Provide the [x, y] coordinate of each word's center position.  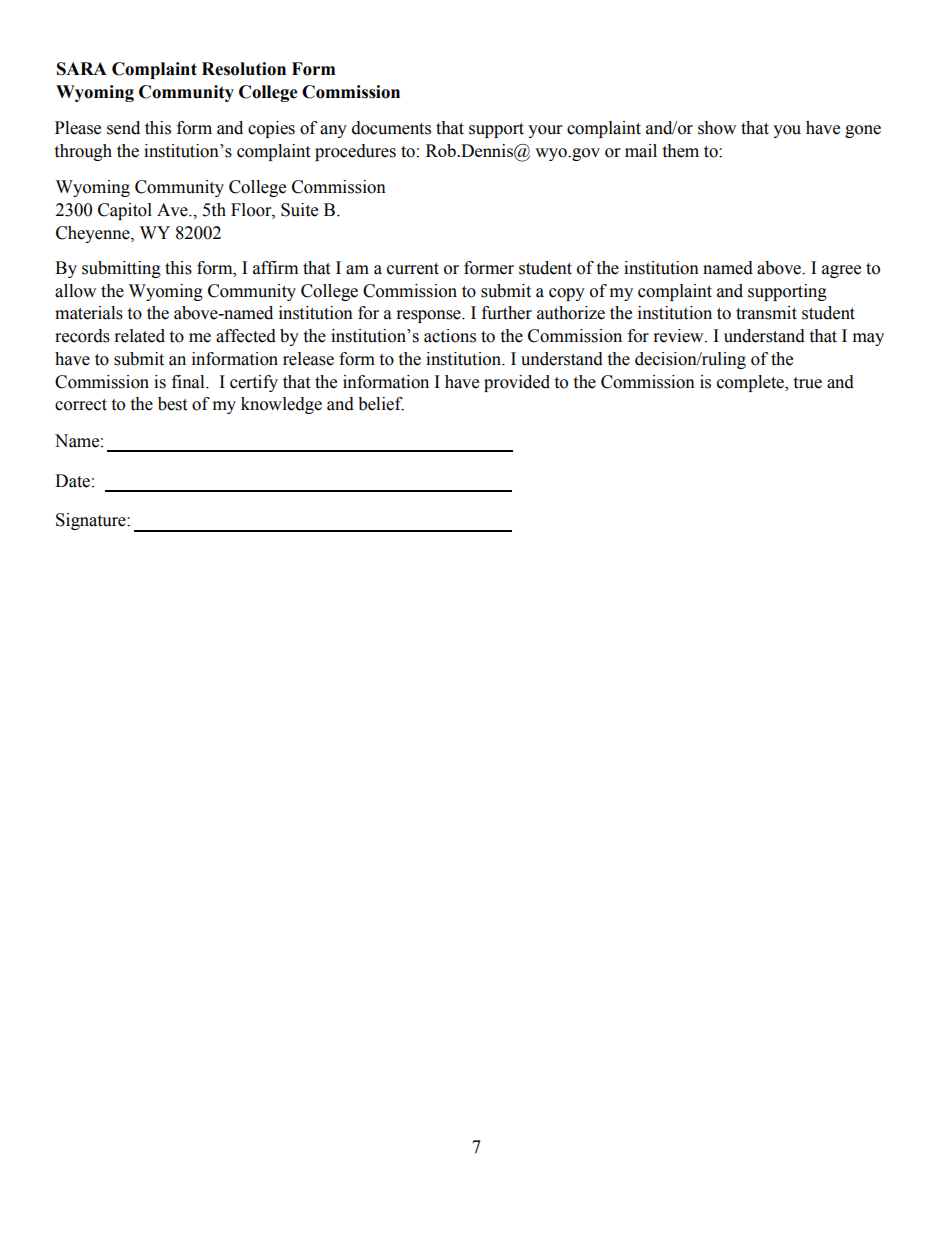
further [507, 313]
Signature [92, 521]
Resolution [244, 69]
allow [75, 291]
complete [751, 383]
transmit [766, 313]
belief [381, 404]
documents [391, 128]
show [717, 128]
